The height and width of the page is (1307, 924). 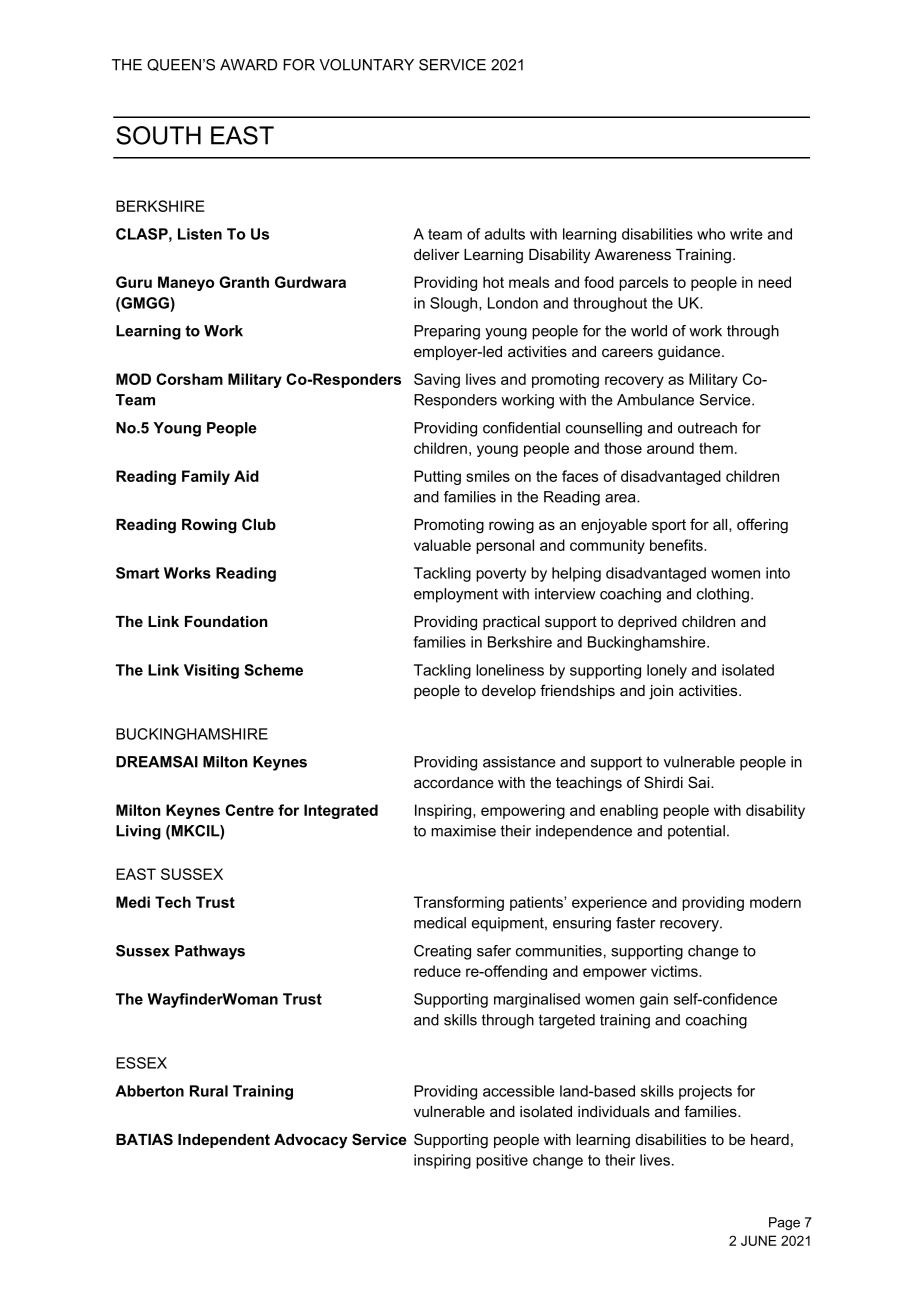 What do you see at coordinates (716, 448) in the page?
I see `them` at bounding box center [716, 448].
